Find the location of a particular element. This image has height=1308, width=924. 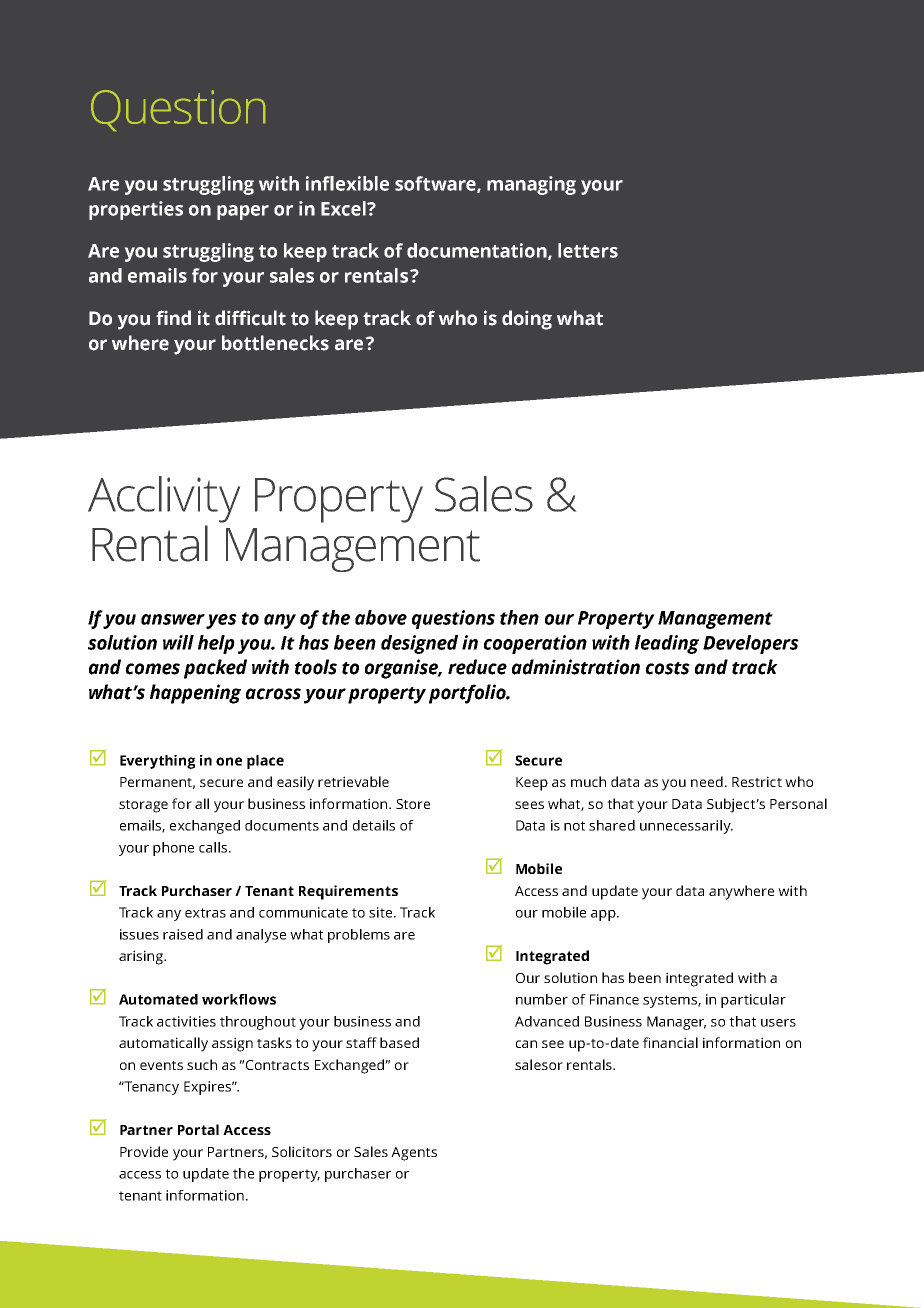

packed is located at coordinates (215, 669).
